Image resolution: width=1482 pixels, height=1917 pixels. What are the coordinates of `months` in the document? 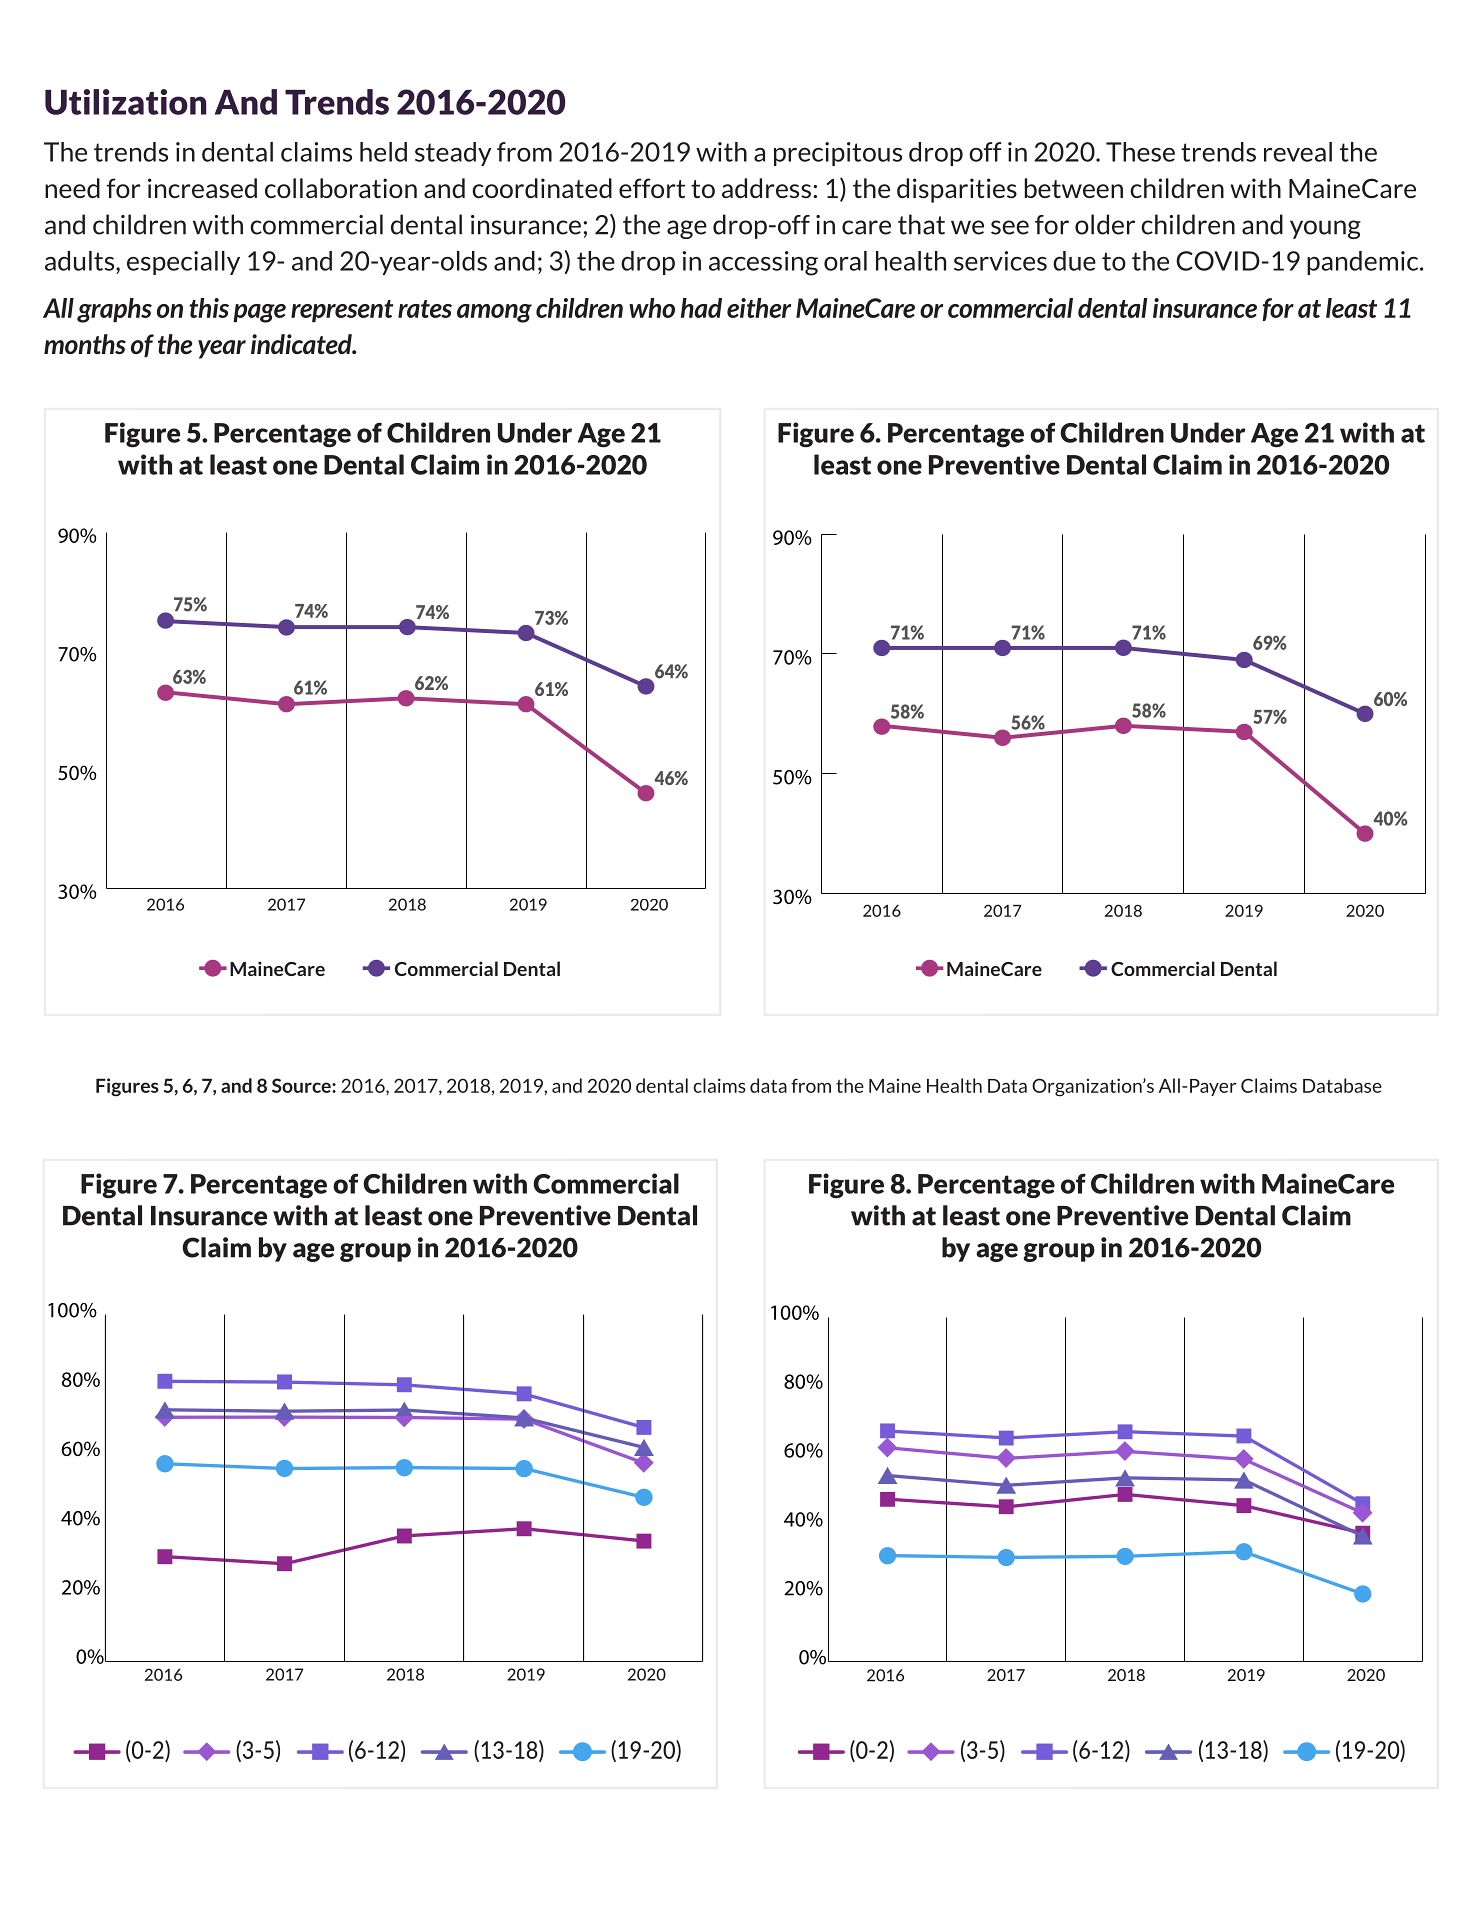 It's located at (85, 344).
